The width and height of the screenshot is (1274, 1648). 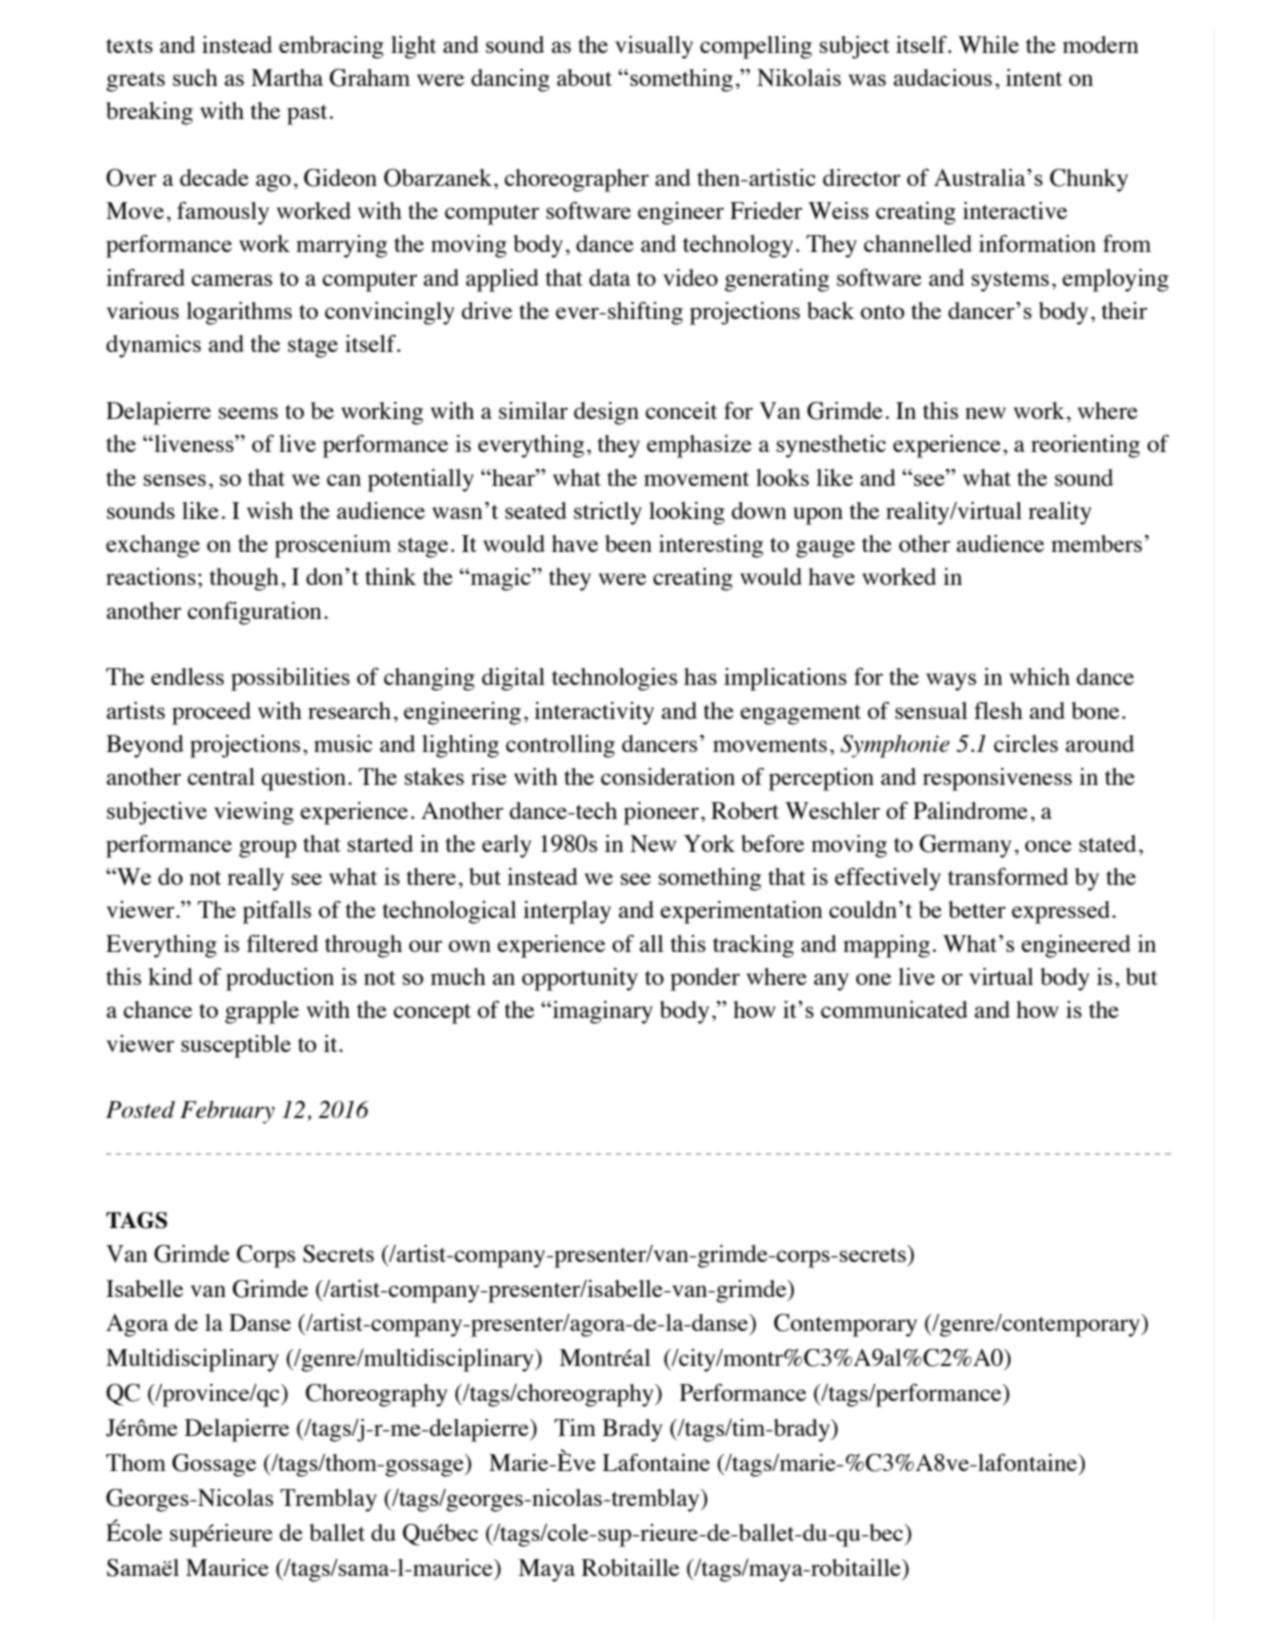 I want to click on intent, so click(x=1034, y=77).
